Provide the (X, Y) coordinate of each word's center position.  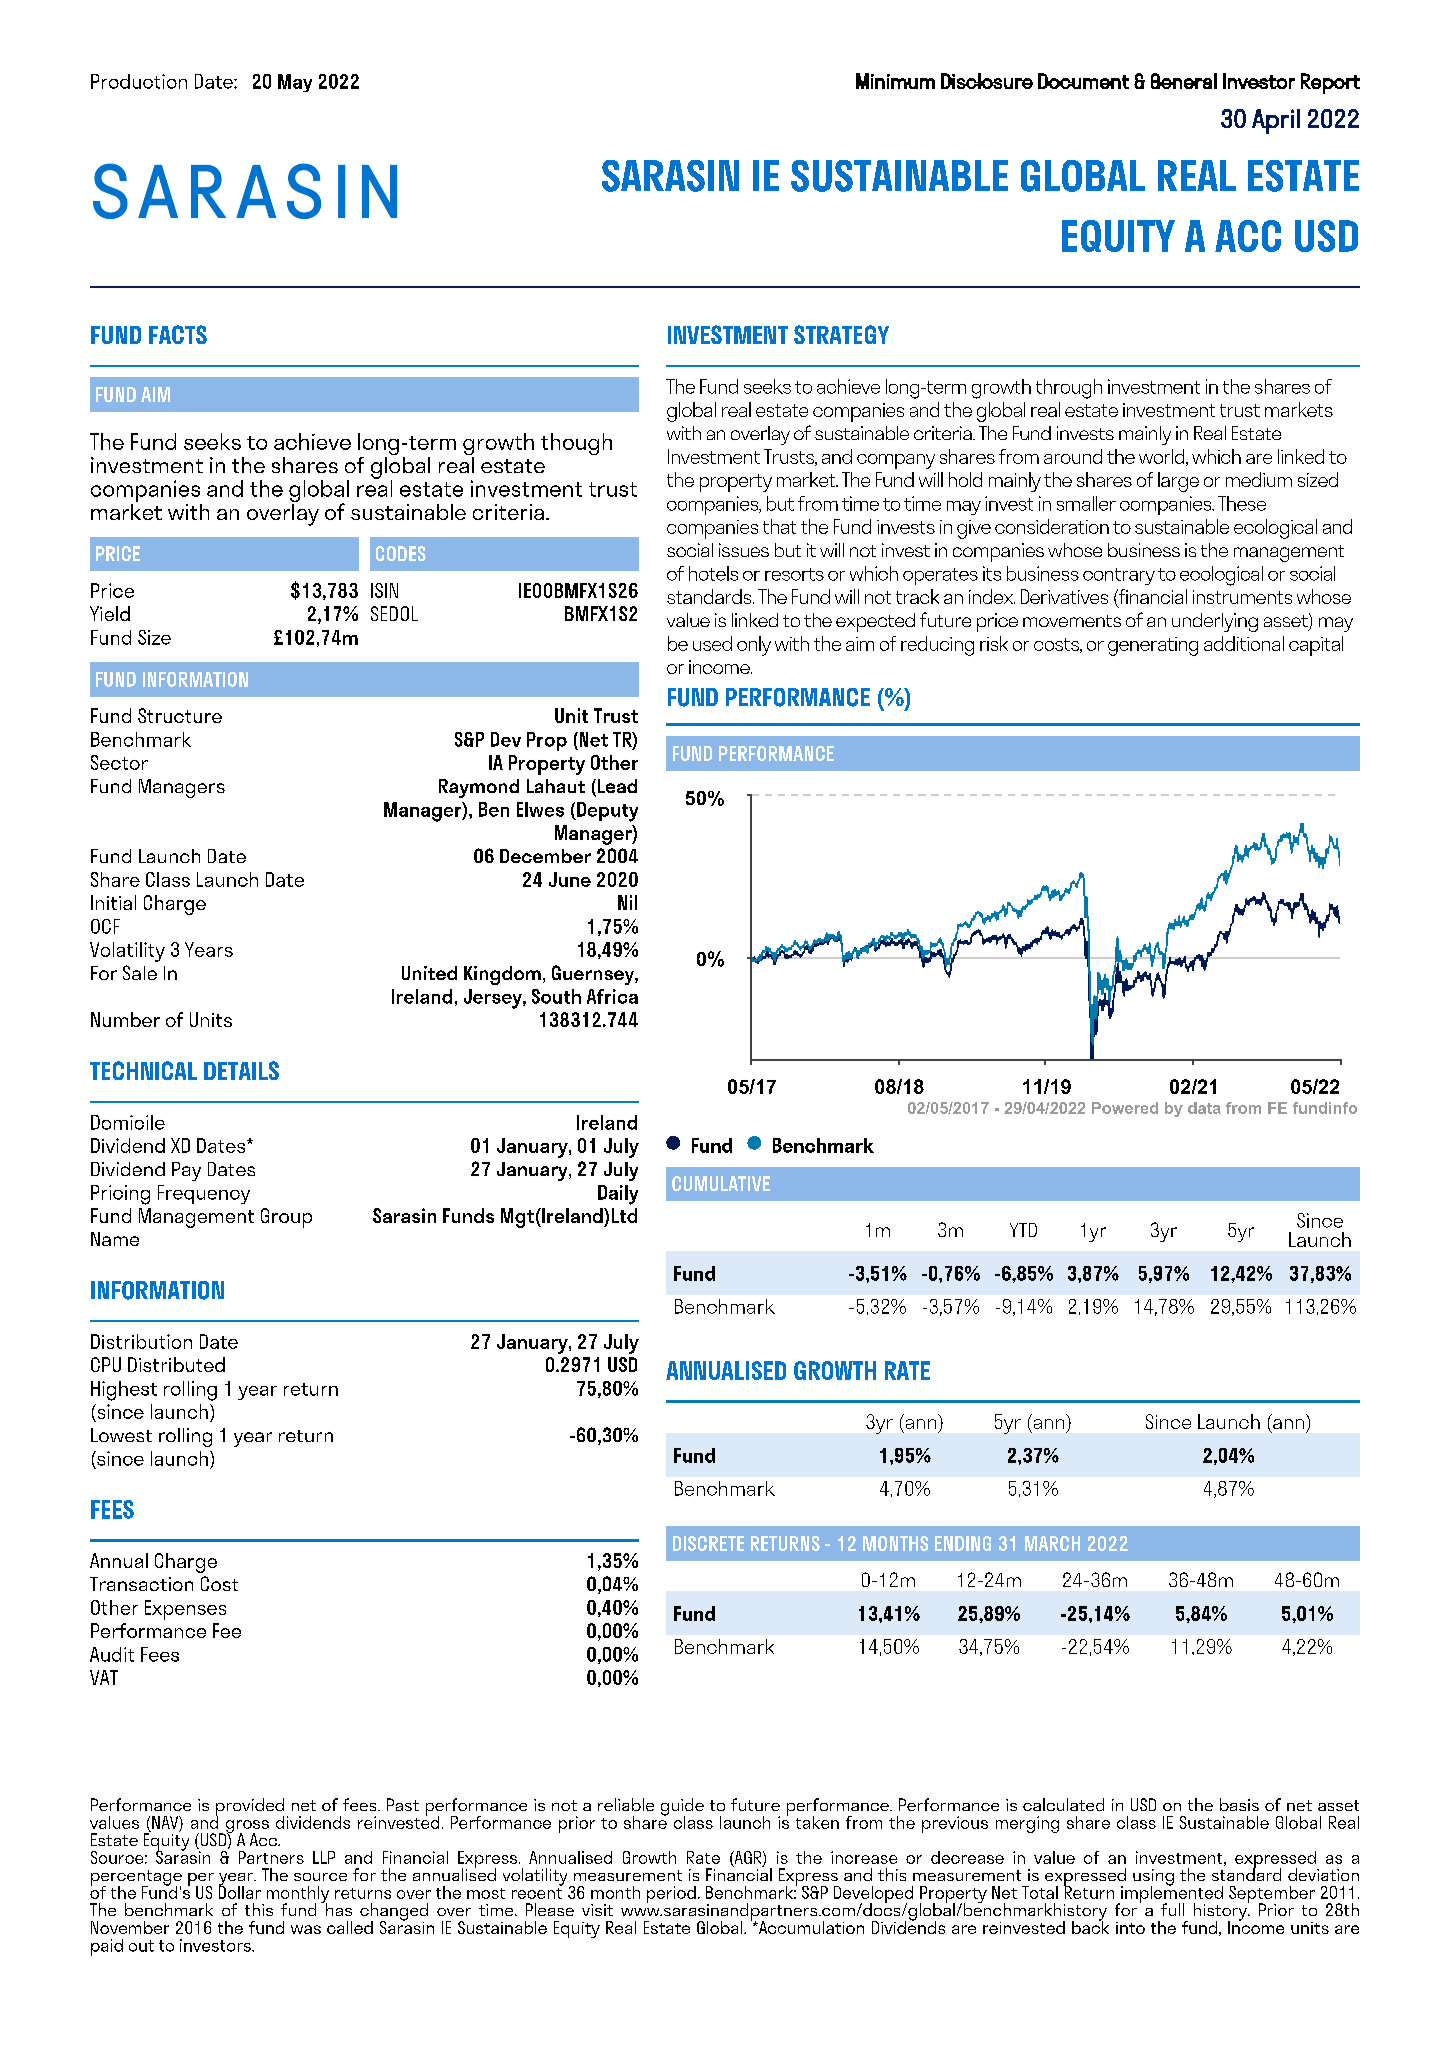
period (671, 1894)
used (712, 643)
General (1184, 81)
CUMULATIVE (721, 1183)
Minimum (895, 81)
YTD (1023, 1230)
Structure (180, 715)
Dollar (240, 1891)
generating (1153, 646)
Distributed (176, 1364)
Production (139, 81)
